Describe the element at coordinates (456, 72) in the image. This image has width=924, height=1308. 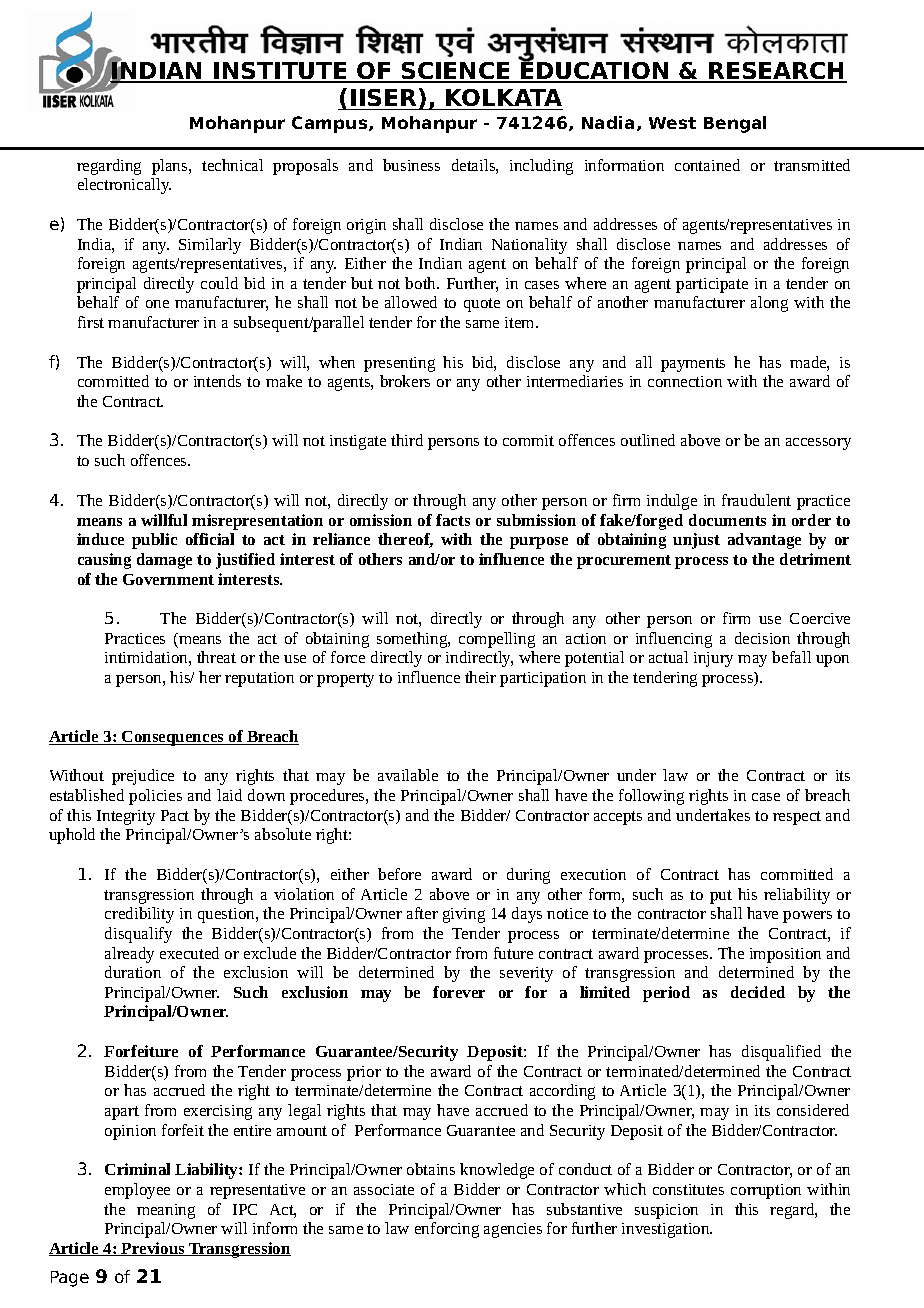
I see `SCIENCE` at that location.
